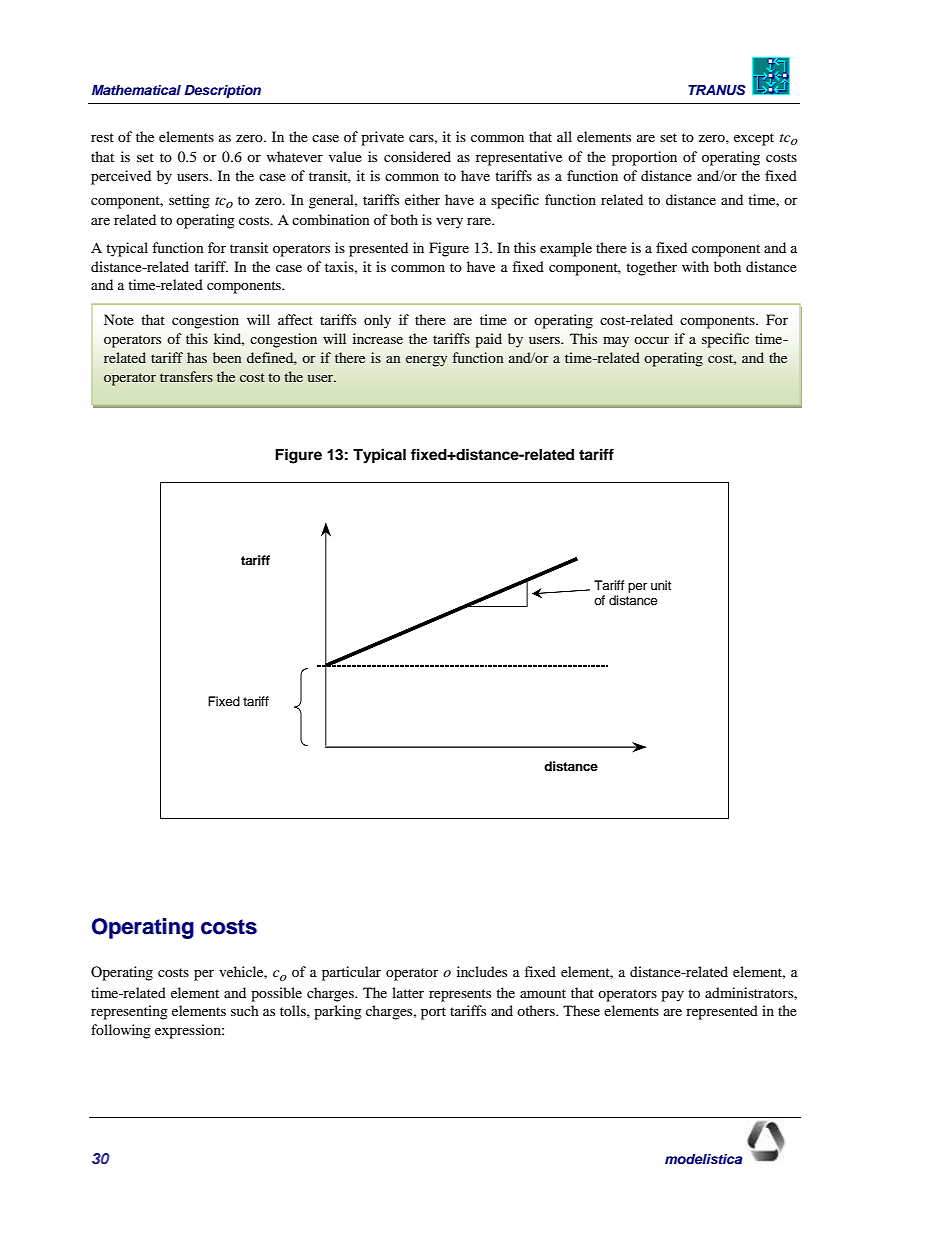 The width and height of the document is (952, 1233). I want to click on transfers, so click(186, 376).
